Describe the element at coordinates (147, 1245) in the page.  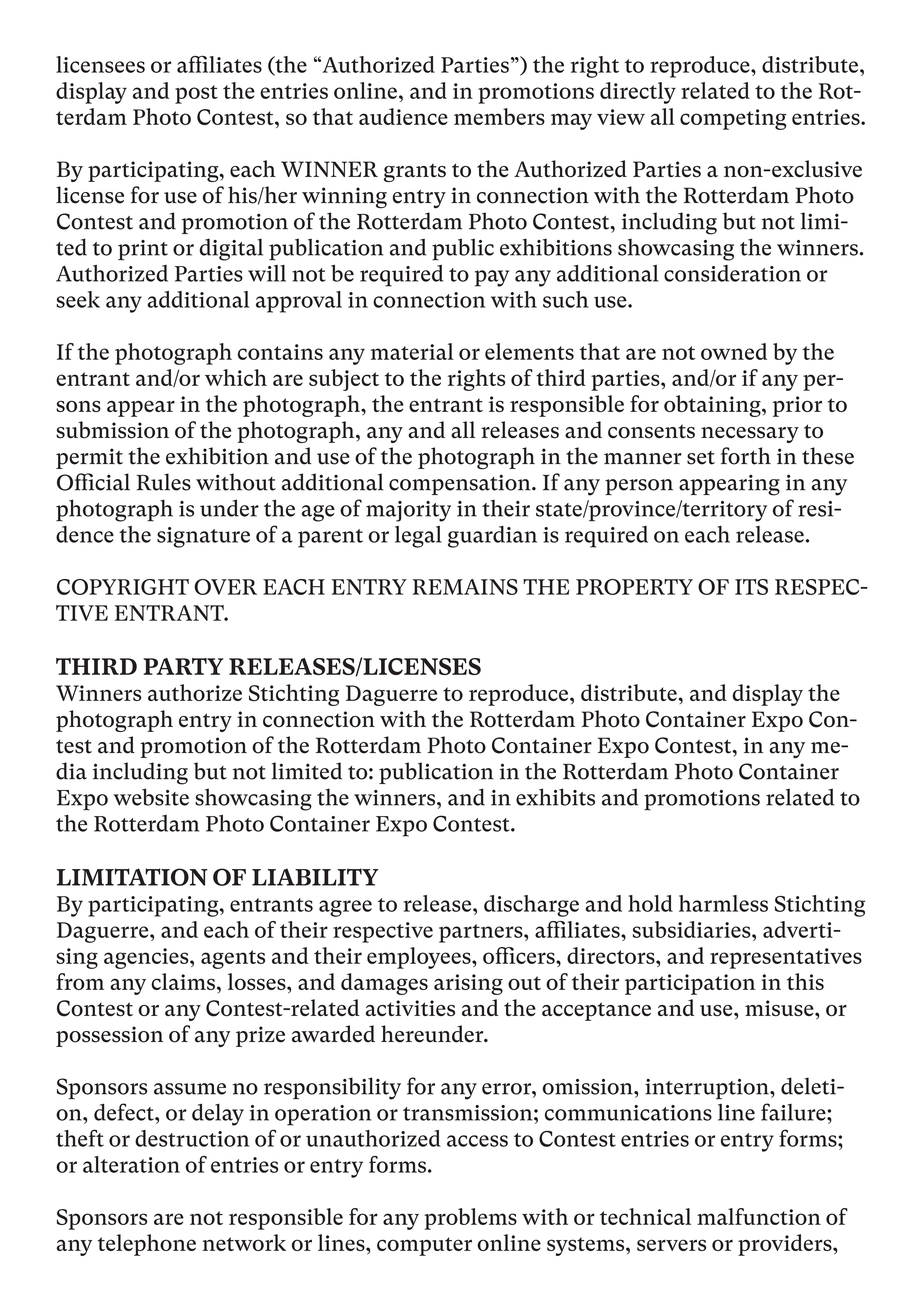
I see `telephone` at that location.
